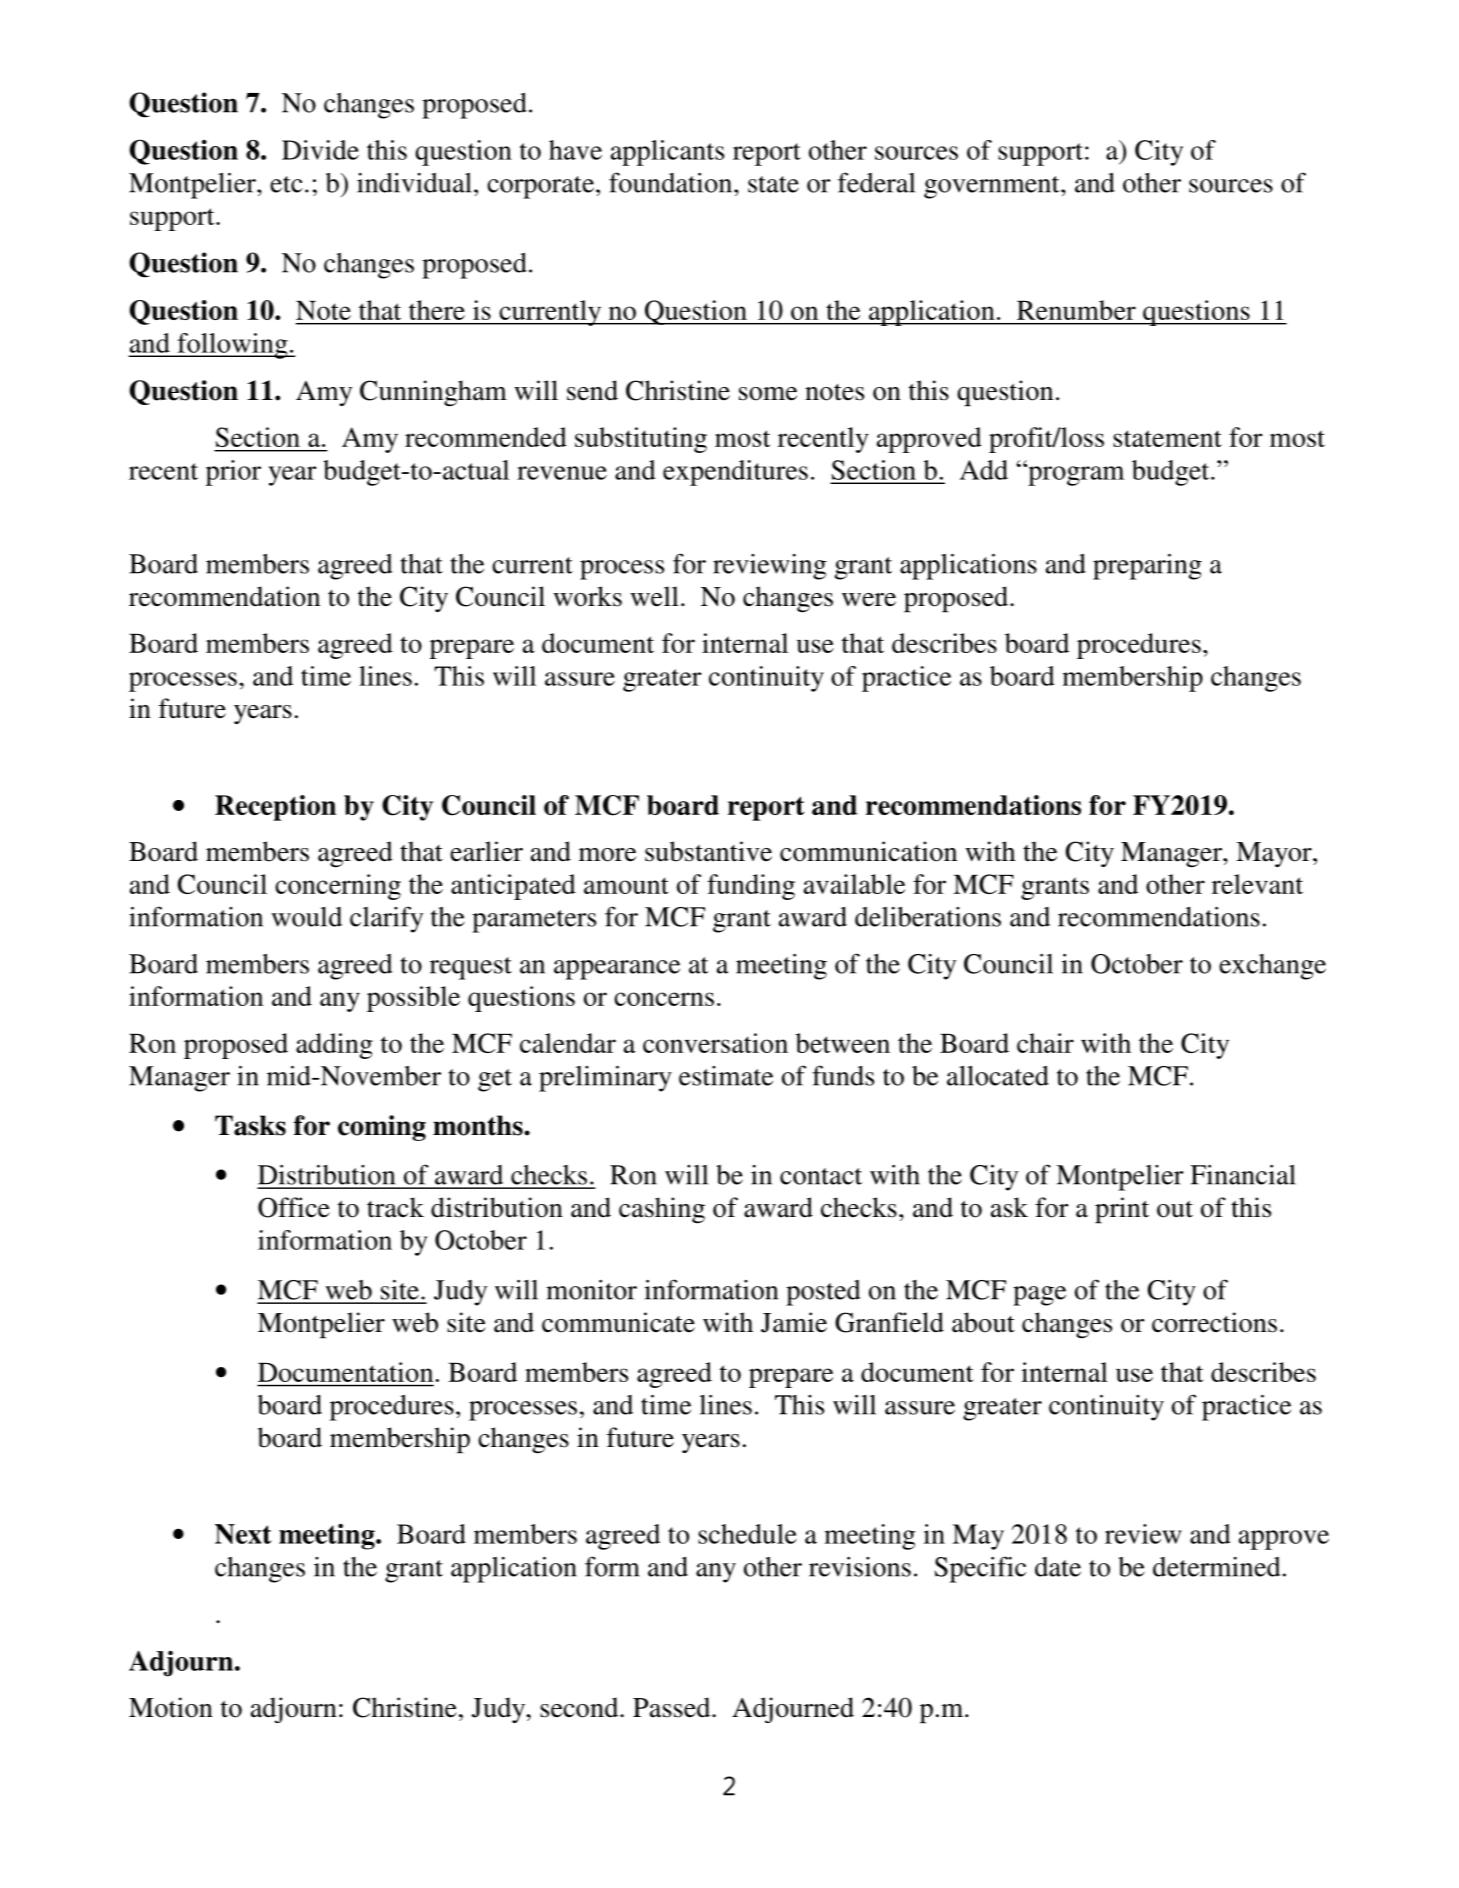  I want to click on Motion, so click(171, 1707).
